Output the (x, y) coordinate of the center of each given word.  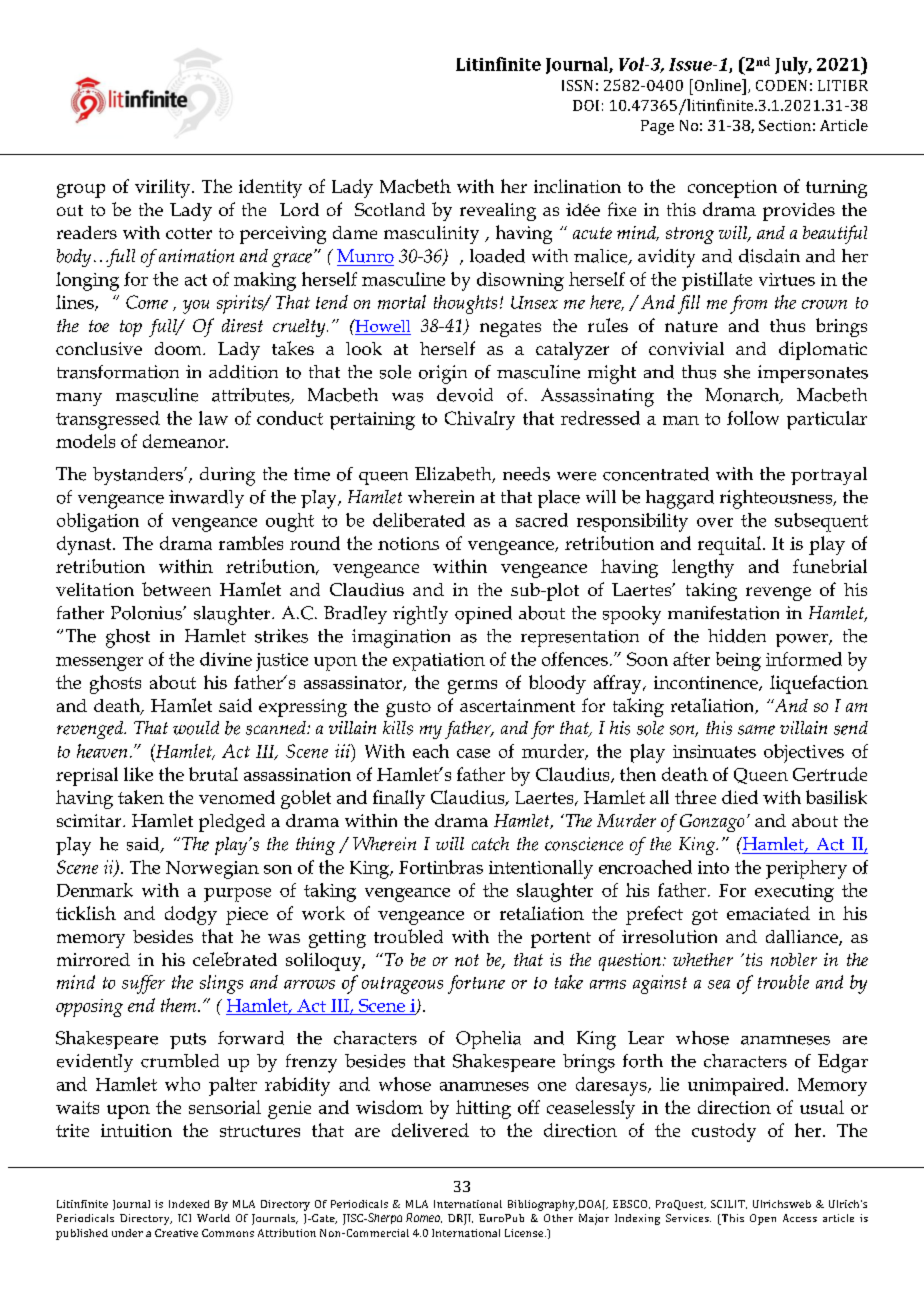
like (138, 774)
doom (179, 348)
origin (443, 374)
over (715, 522)
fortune (476, 984)
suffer (143, 984)
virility (164, 188)
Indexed (189, 1204)
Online (717, 85)
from (748, 304)
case (473, 753)
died (740, 797)
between (176, 589)
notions (408, 543)
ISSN (577, 85)
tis (752, 959)
